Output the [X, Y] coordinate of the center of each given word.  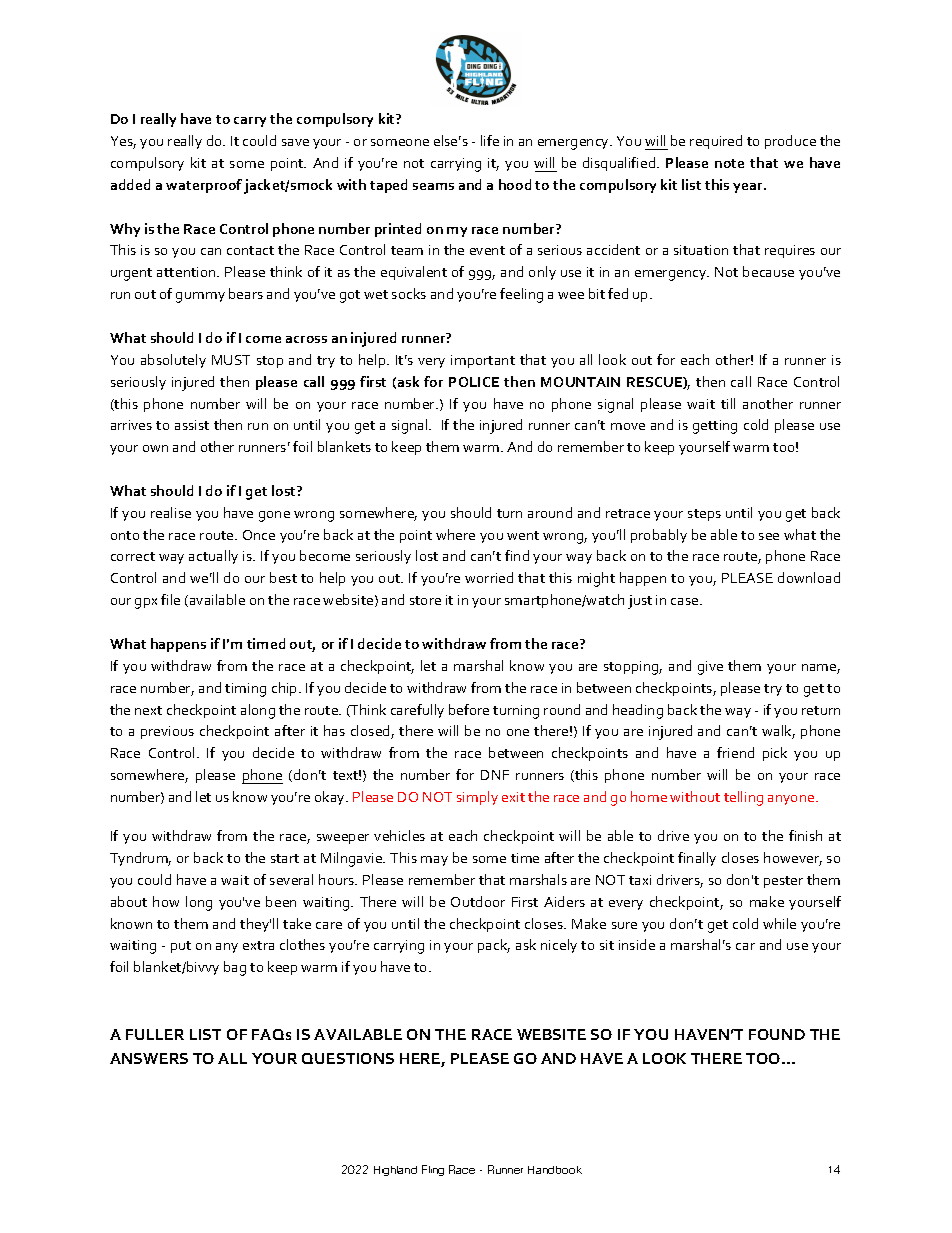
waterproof [204, 186]
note [729, 163]
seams [433, 186]
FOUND [777, 1034]
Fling [433, 1170]
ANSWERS [149, 1058]
